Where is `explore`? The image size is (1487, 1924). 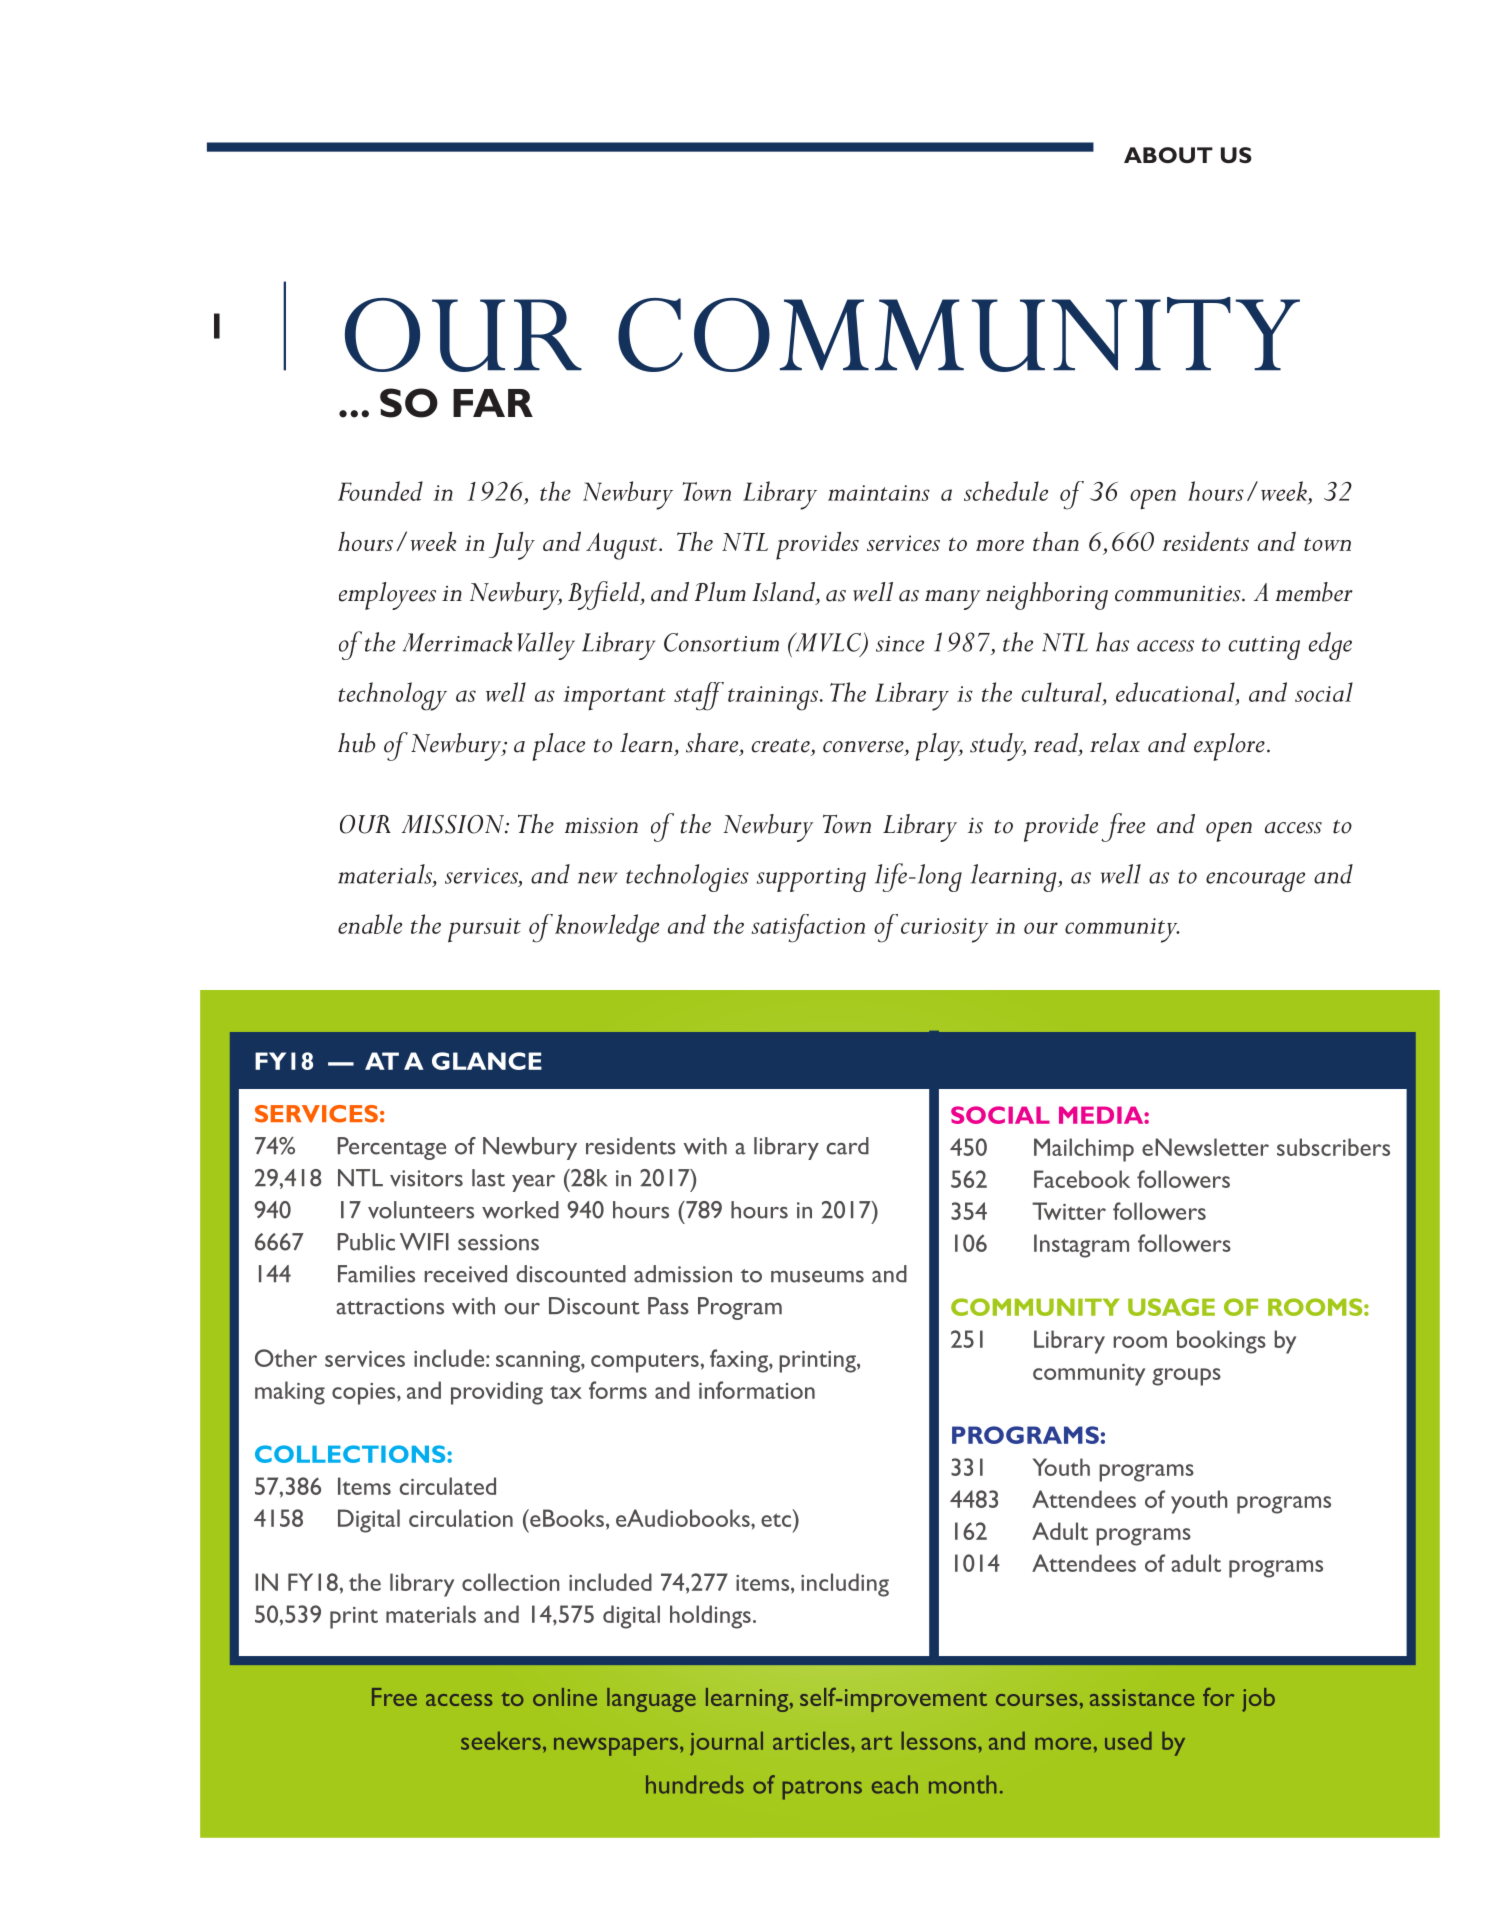 explore is located at coordinates (1229, 747).
